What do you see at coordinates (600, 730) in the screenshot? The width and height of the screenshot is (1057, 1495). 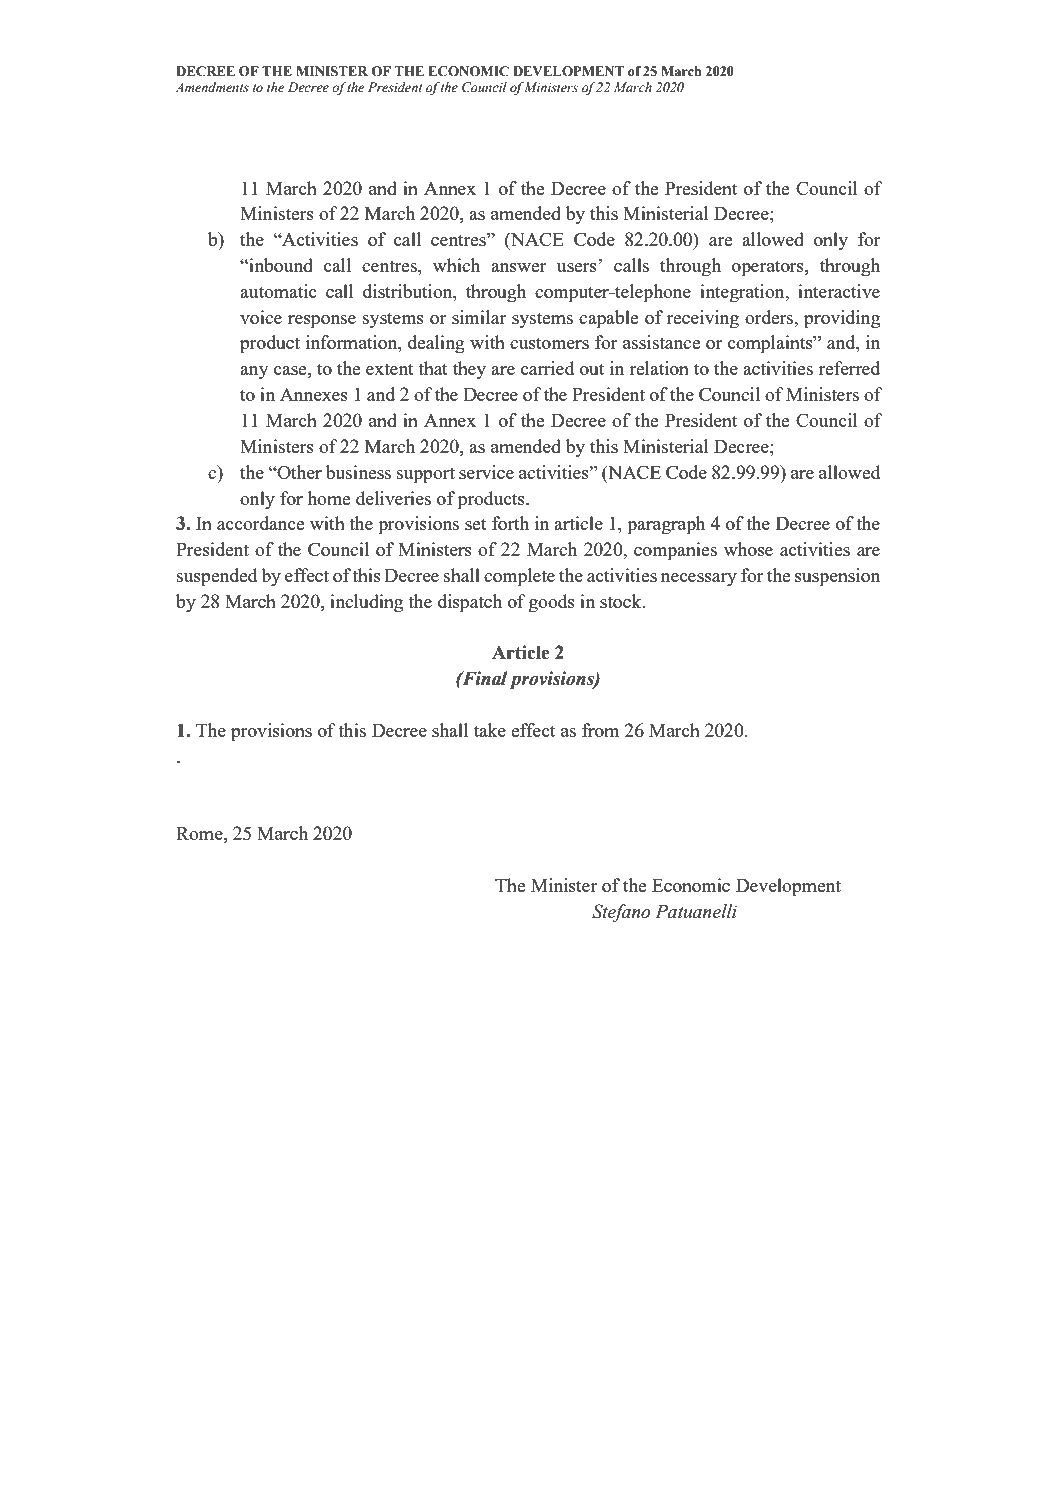 I see `from` at bounding box center [600, 730].
